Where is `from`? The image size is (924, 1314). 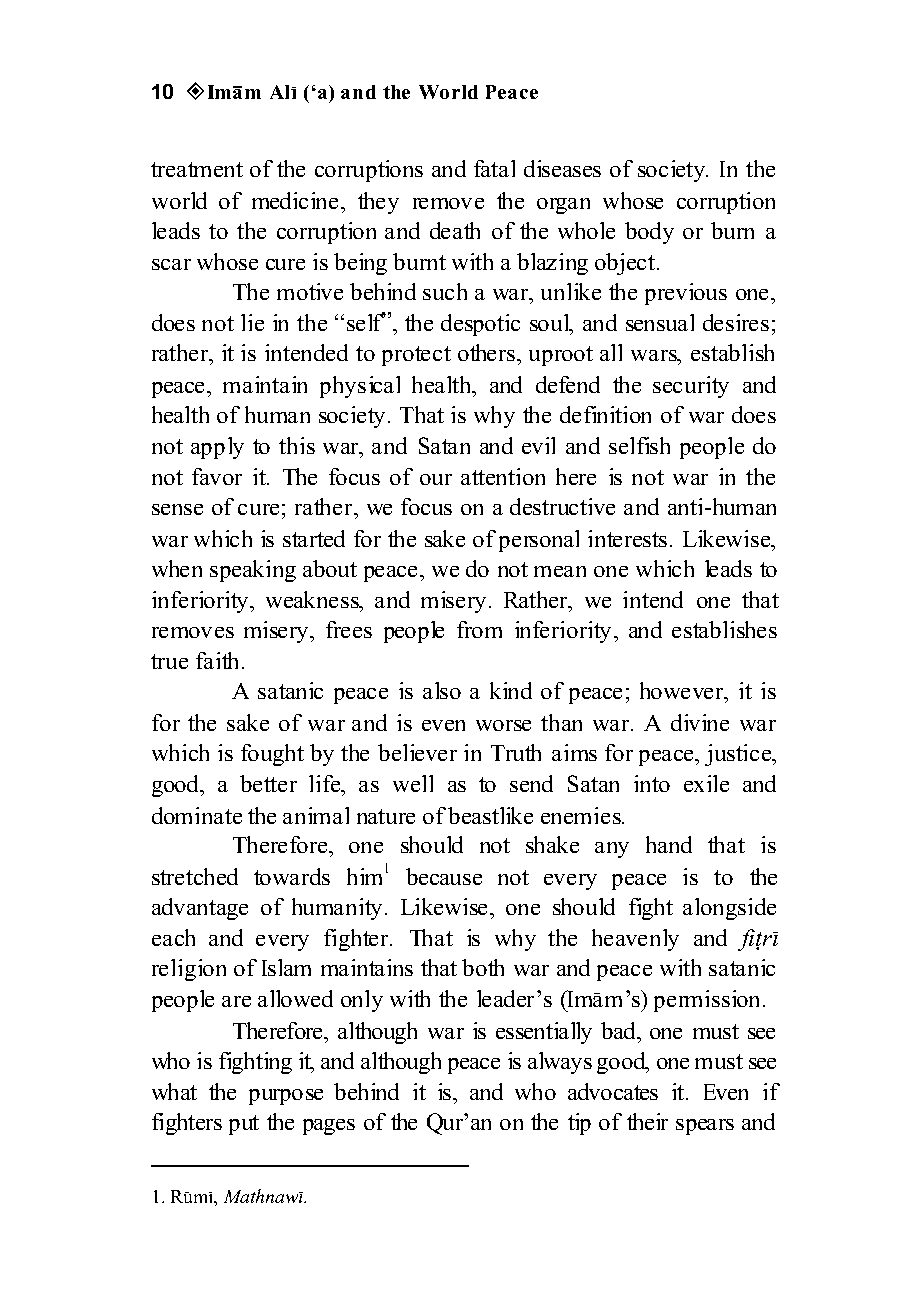
from is located at coordinates (479, 629).
